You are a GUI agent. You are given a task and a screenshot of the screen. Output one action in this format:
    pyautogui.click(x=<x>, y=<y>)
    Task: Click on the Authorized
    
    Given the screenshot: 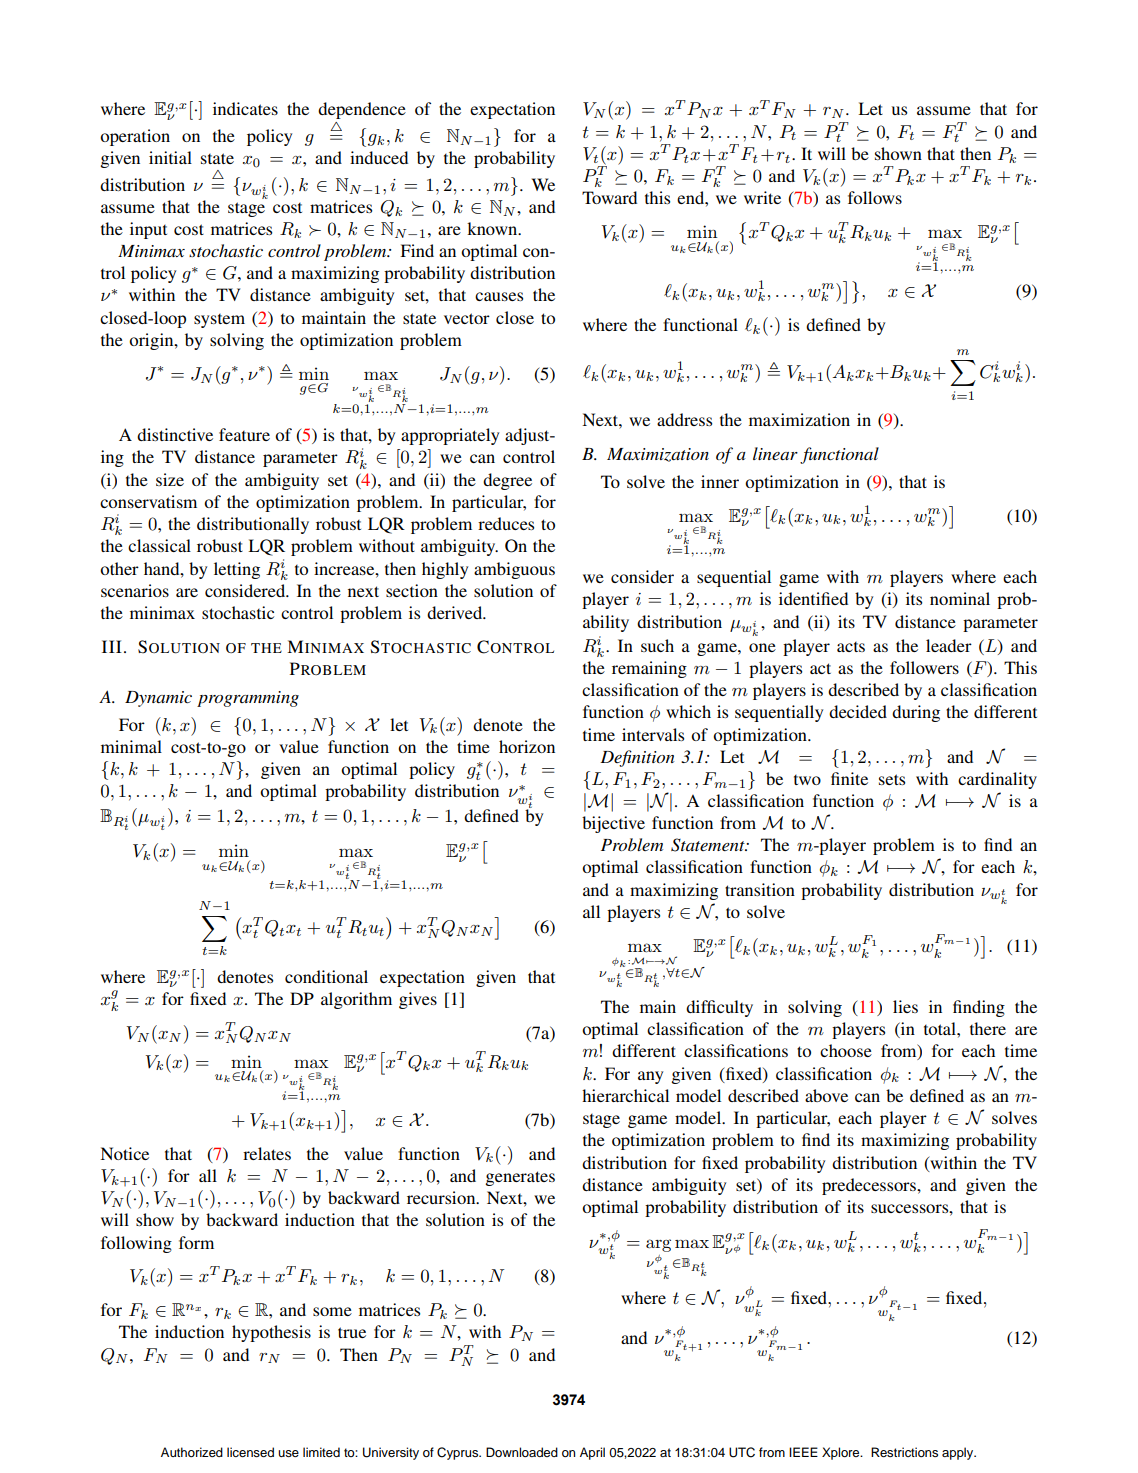 What is the action you would take?
    pyautogui.click(x=192, y=1452)
